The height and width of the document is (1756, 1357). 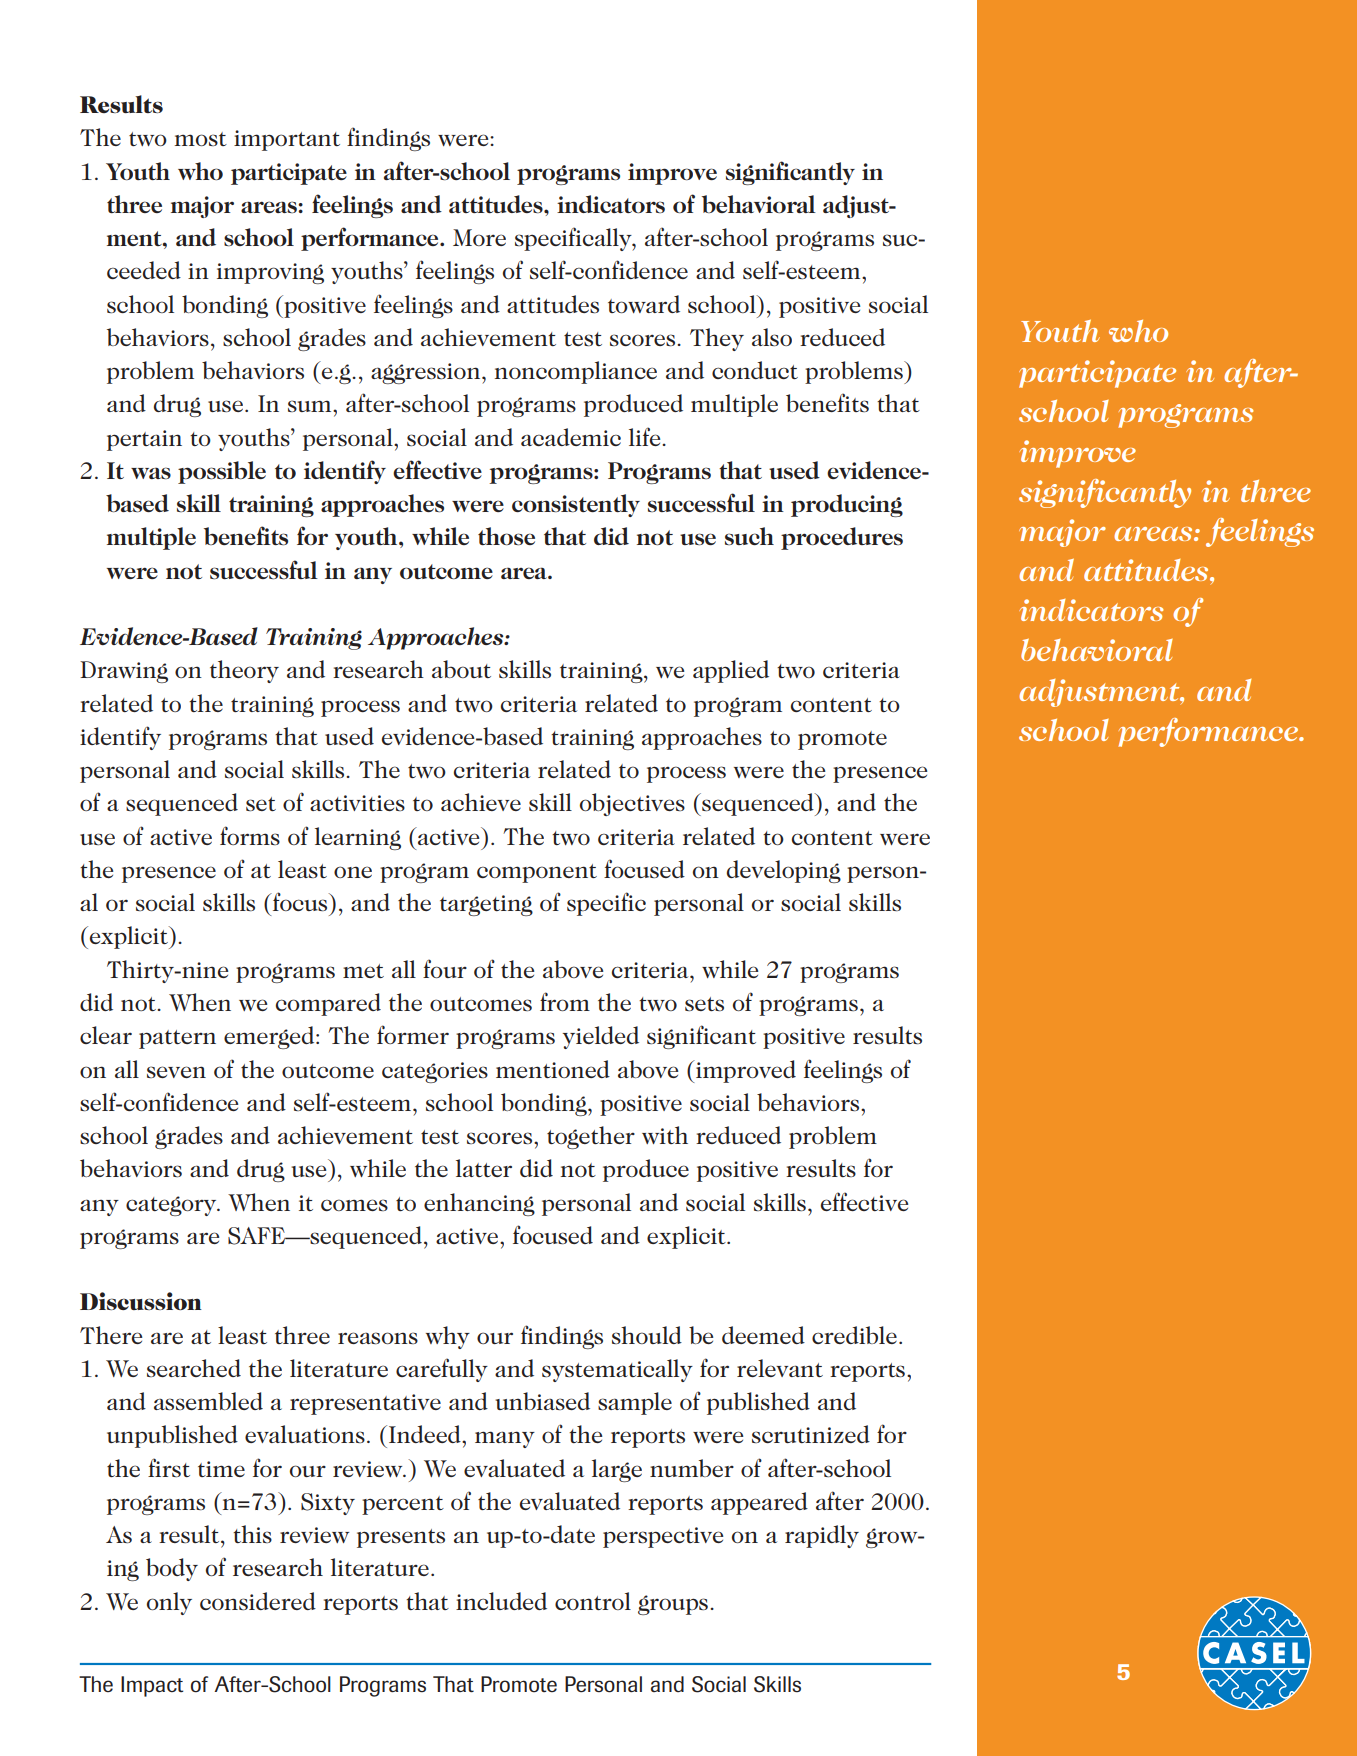 What do you see at coordinates (772, 337) in the document?
I see `also` at bounding box center [772, 337].
